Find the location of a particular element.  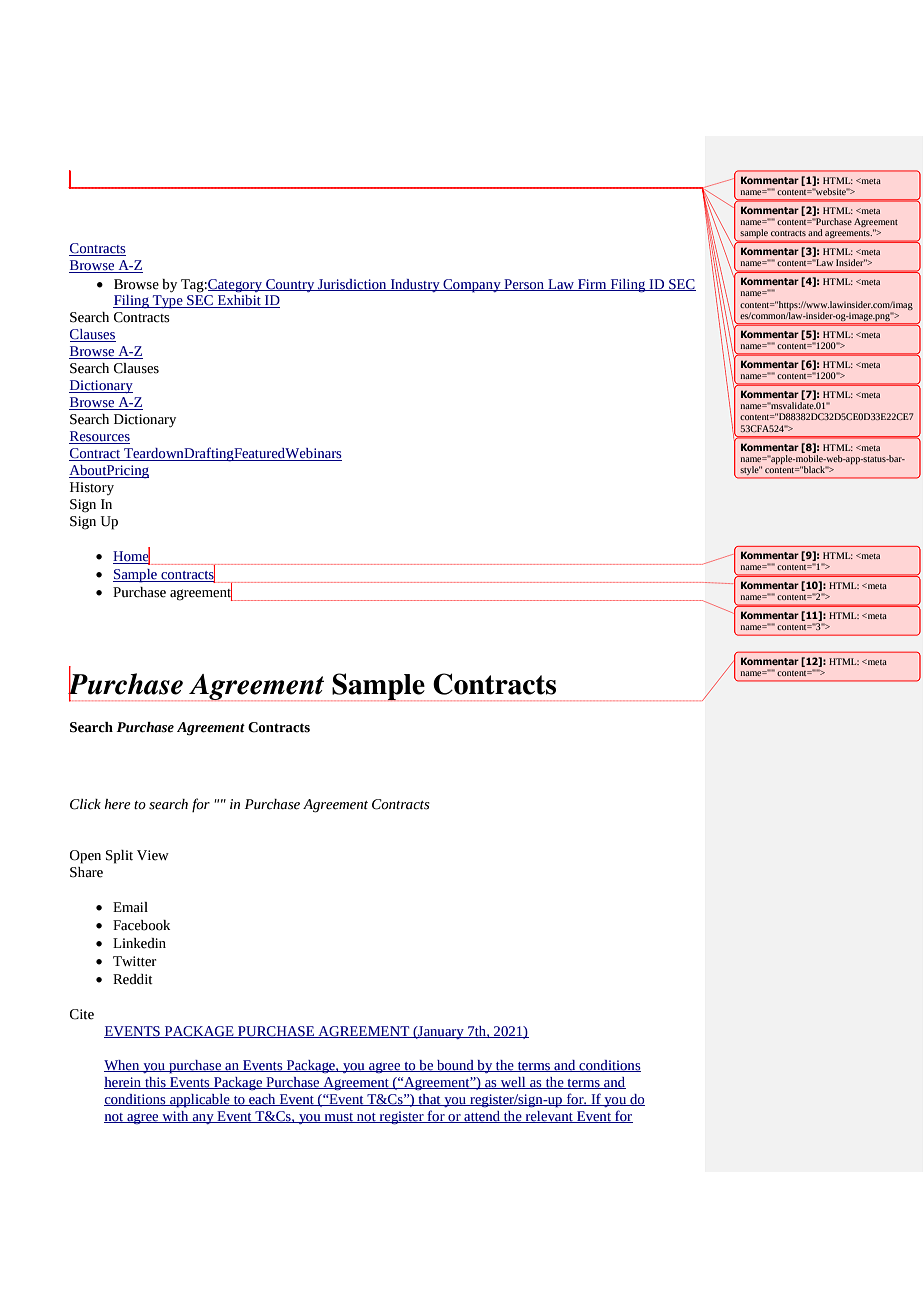

History is located at coordinates (92, 488).
